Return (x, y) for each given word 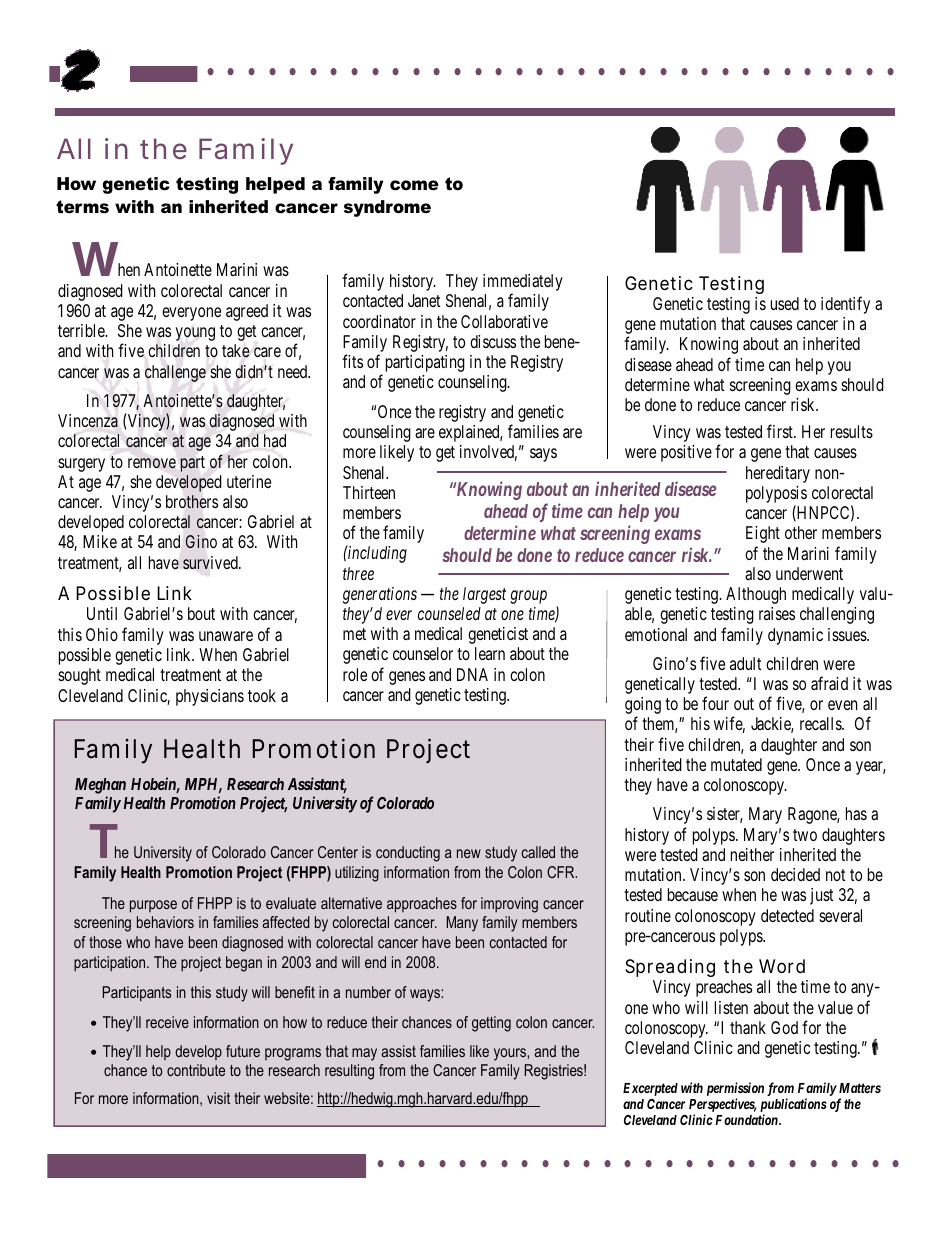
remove (152, 463)
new (469, 853)
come (414, 185)
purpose (153, 906)
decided (795, 874)
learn (490, 653)
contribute (196, 1070)
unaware (226, 636)
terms (82, 207)
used (785, 303)
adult (745, 663)
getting (491, 1024)
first (781, 431)
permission (735, 1090)
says (543, 455)
